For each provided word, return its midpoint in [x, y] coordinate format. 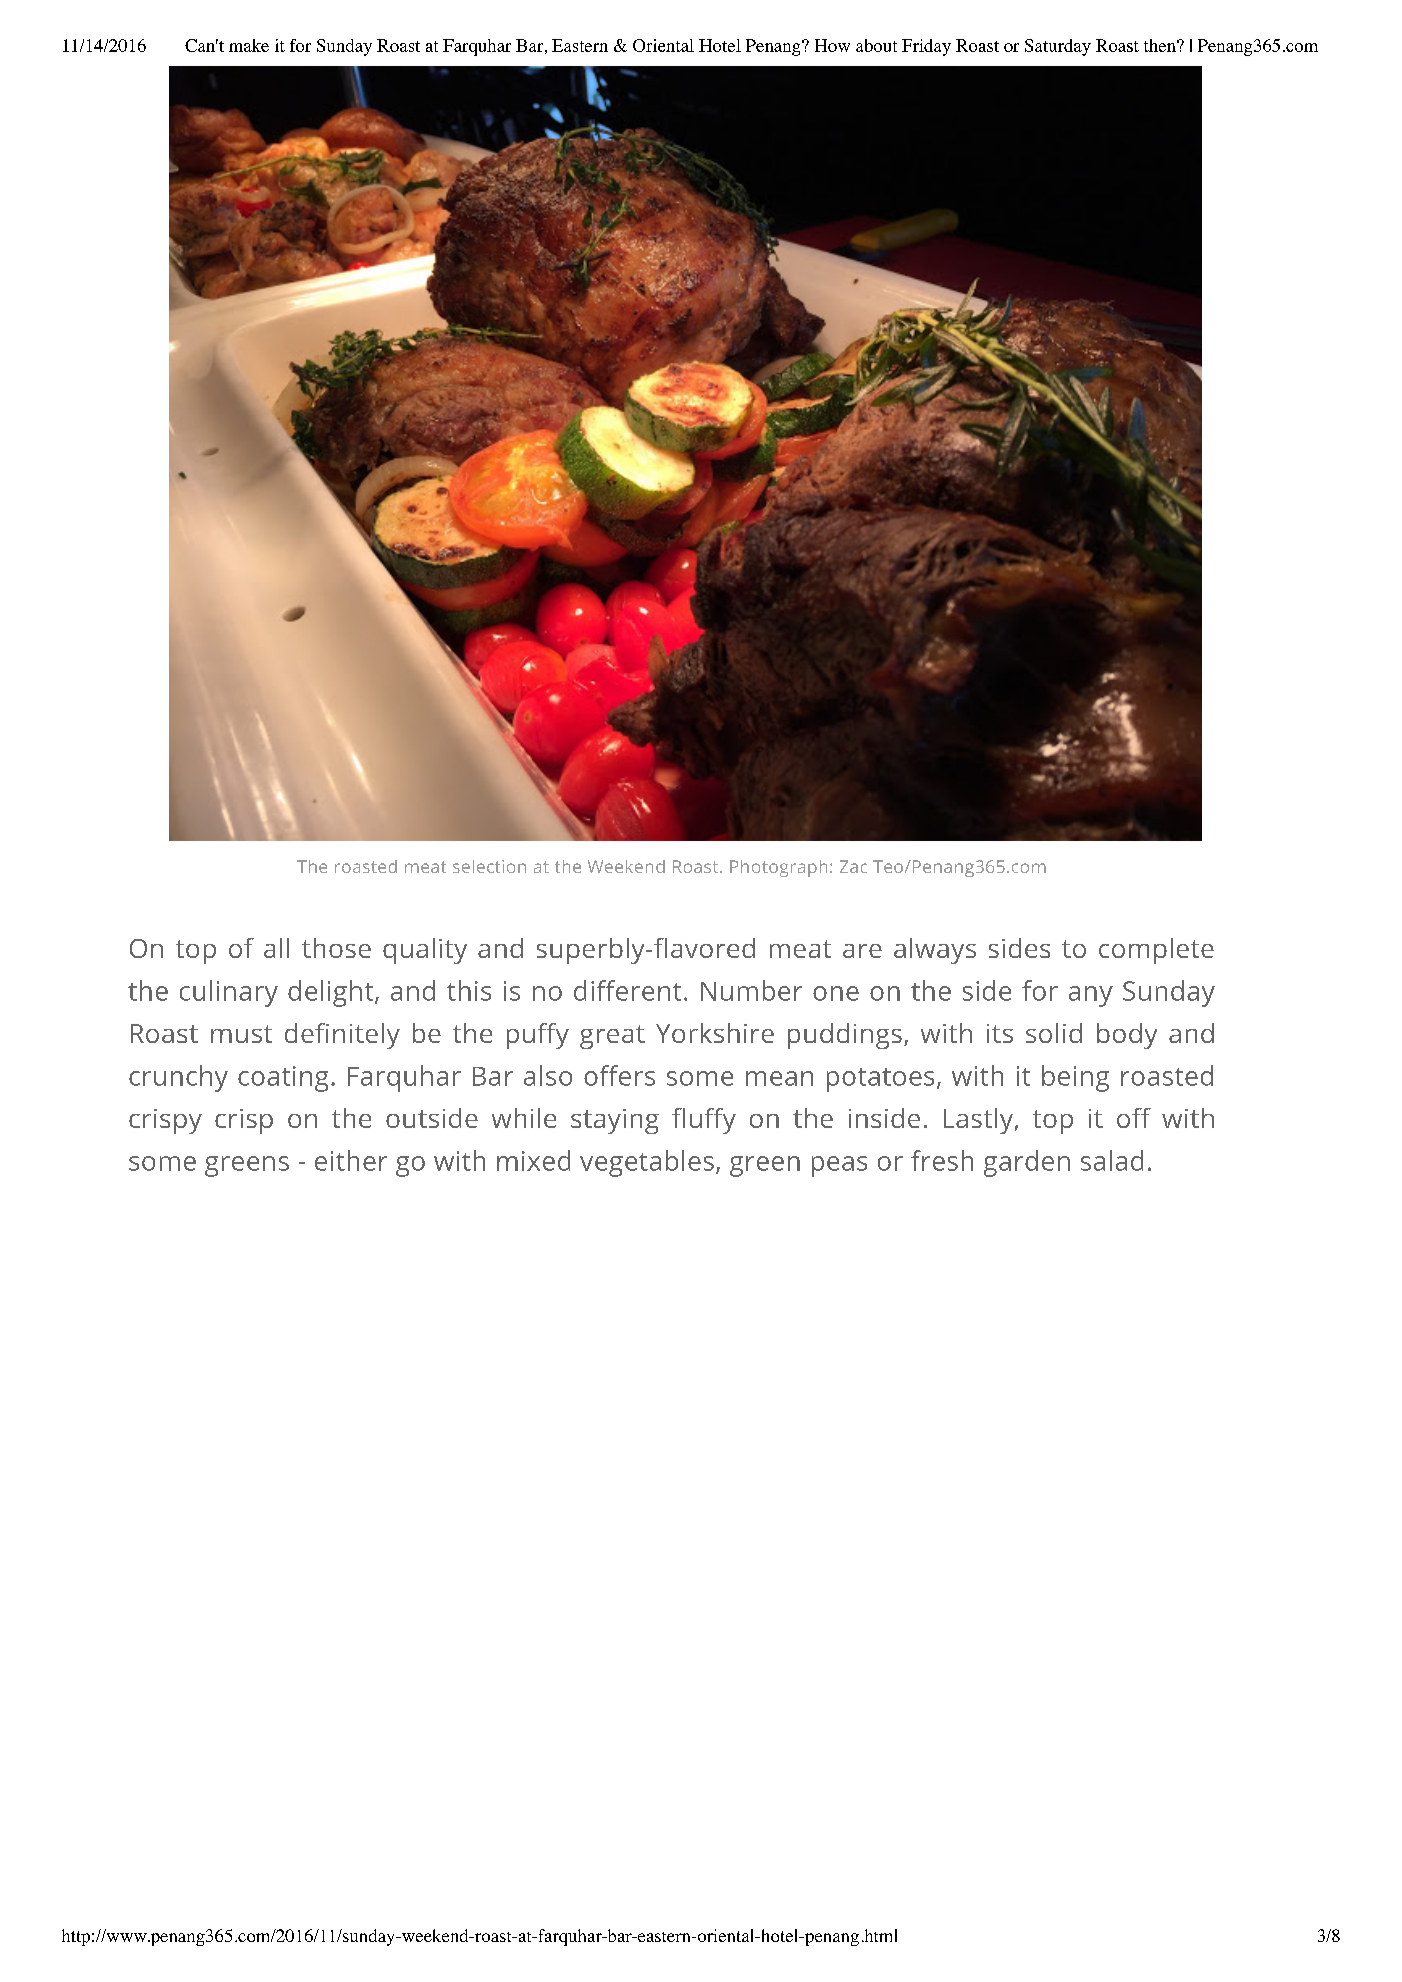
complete [1156, 951]
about [876, 45]
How [832, 45]
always [935, 951]
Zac [853, 866]
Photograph [778, 868]
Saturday [1058, 47]
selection [489, 866]
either [351, 1160]
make [249, 45]
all [276, 948]
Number [751, 990]
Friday [926, 47]
